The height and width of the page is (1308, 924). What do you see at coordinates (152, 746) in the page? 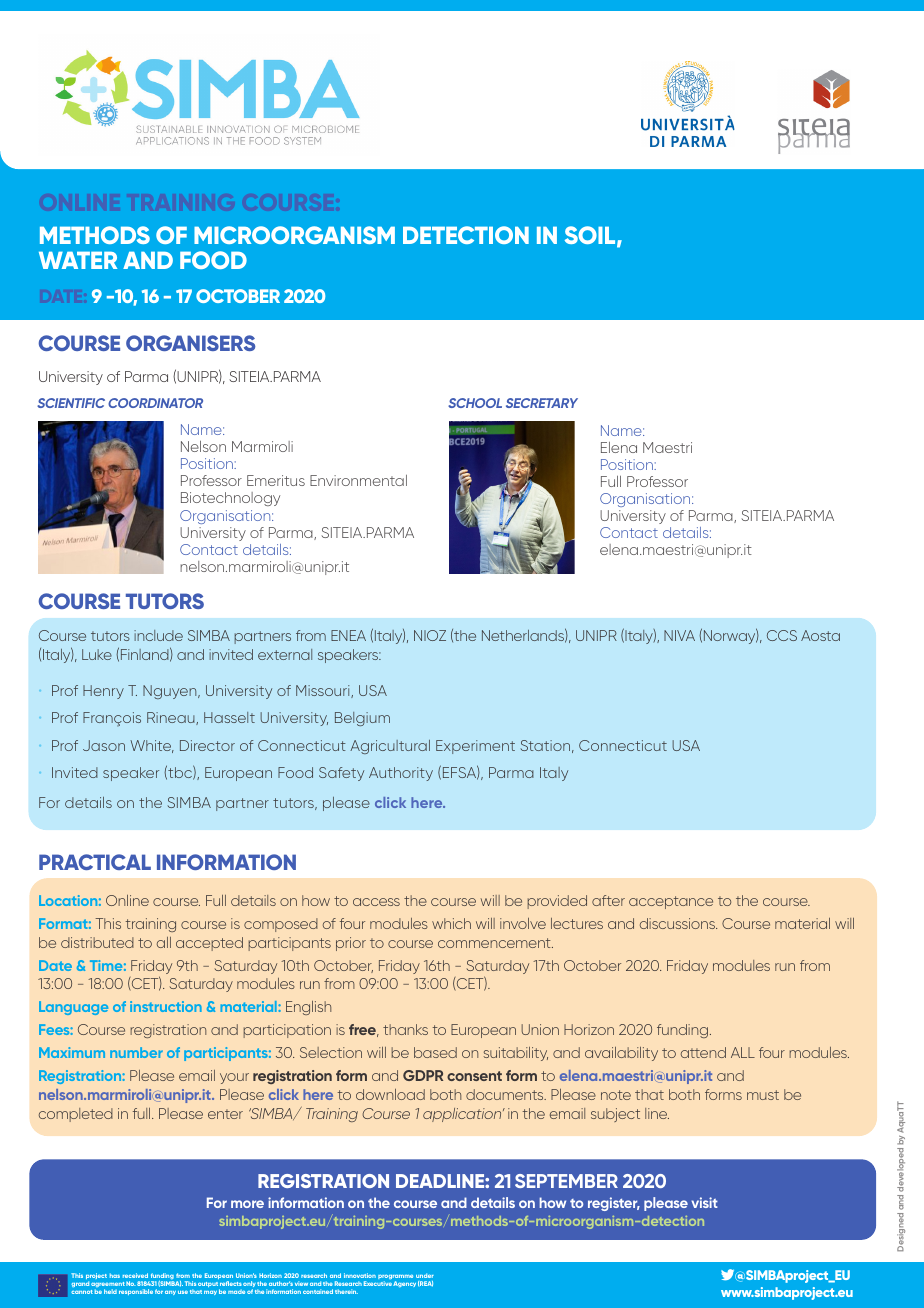
I see `White` at bounding box center [152, 746].
